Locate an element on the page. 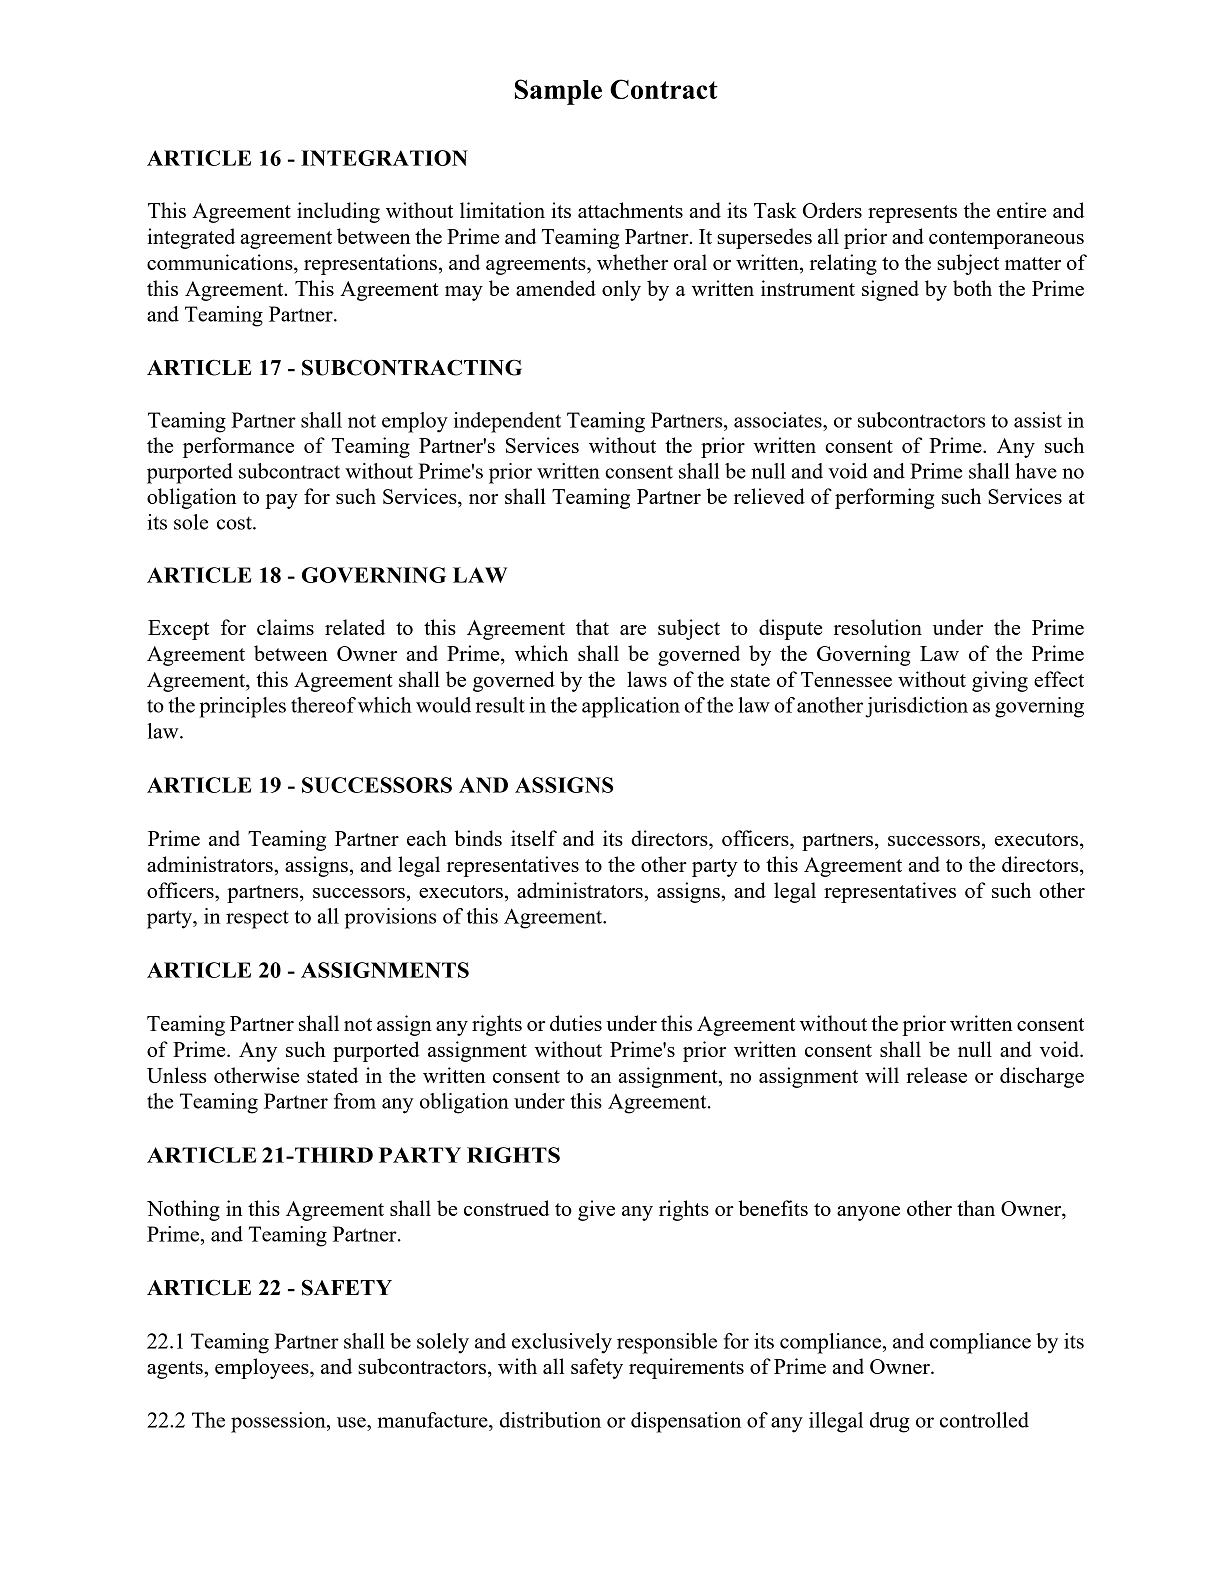 This document has height=1593, width=1231. requirements is located at coordinates (686, 1368).
